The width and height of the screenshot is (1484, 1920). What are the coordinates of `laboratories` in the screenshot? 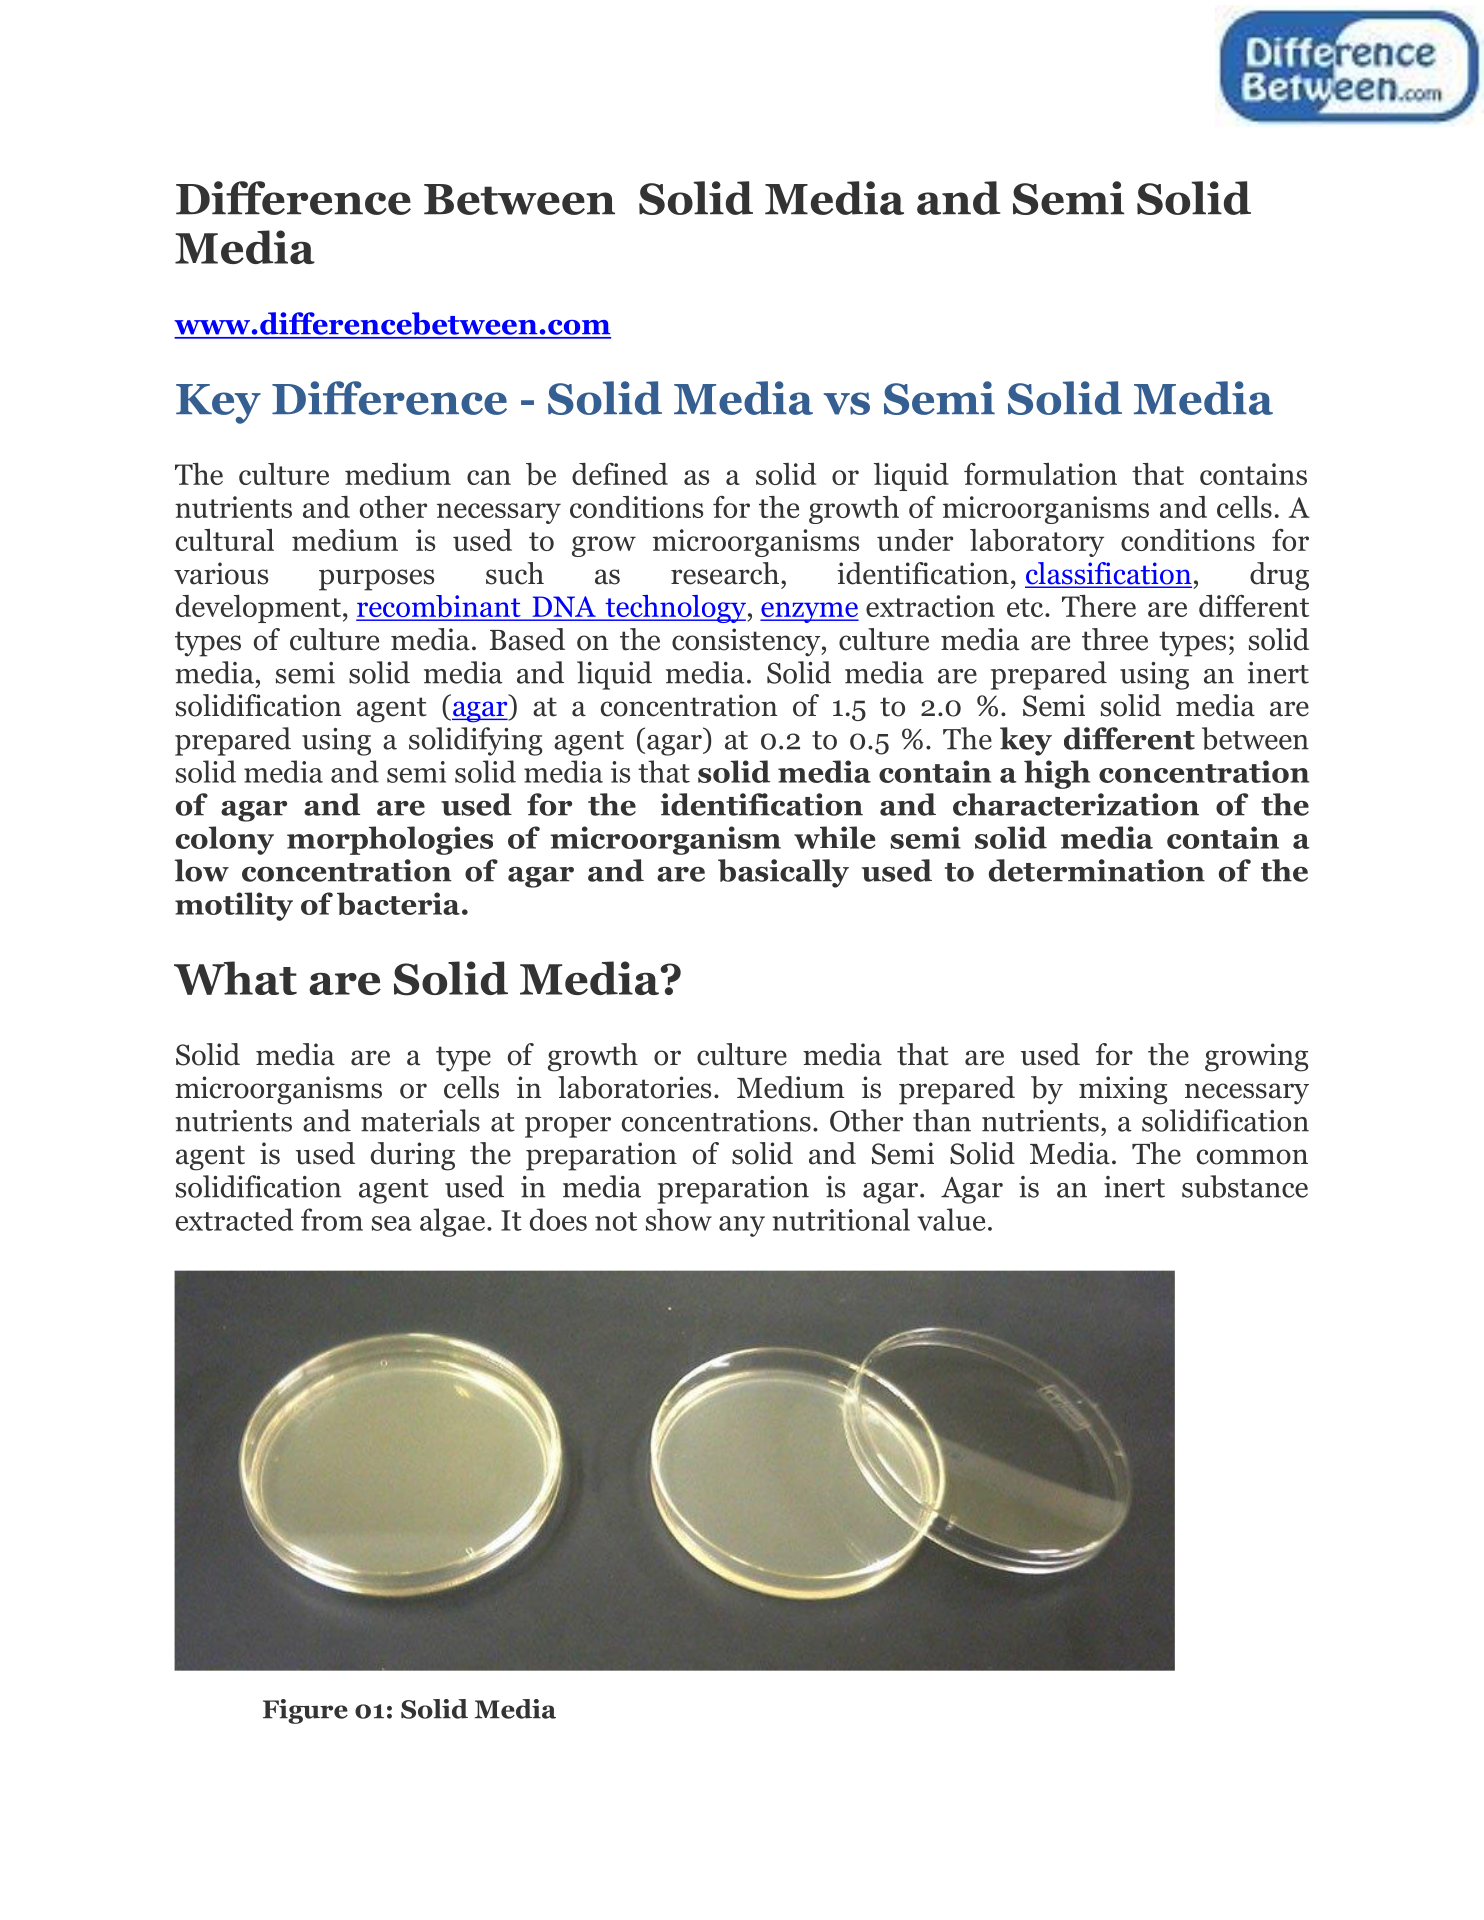 It's located at (634, 1087).
